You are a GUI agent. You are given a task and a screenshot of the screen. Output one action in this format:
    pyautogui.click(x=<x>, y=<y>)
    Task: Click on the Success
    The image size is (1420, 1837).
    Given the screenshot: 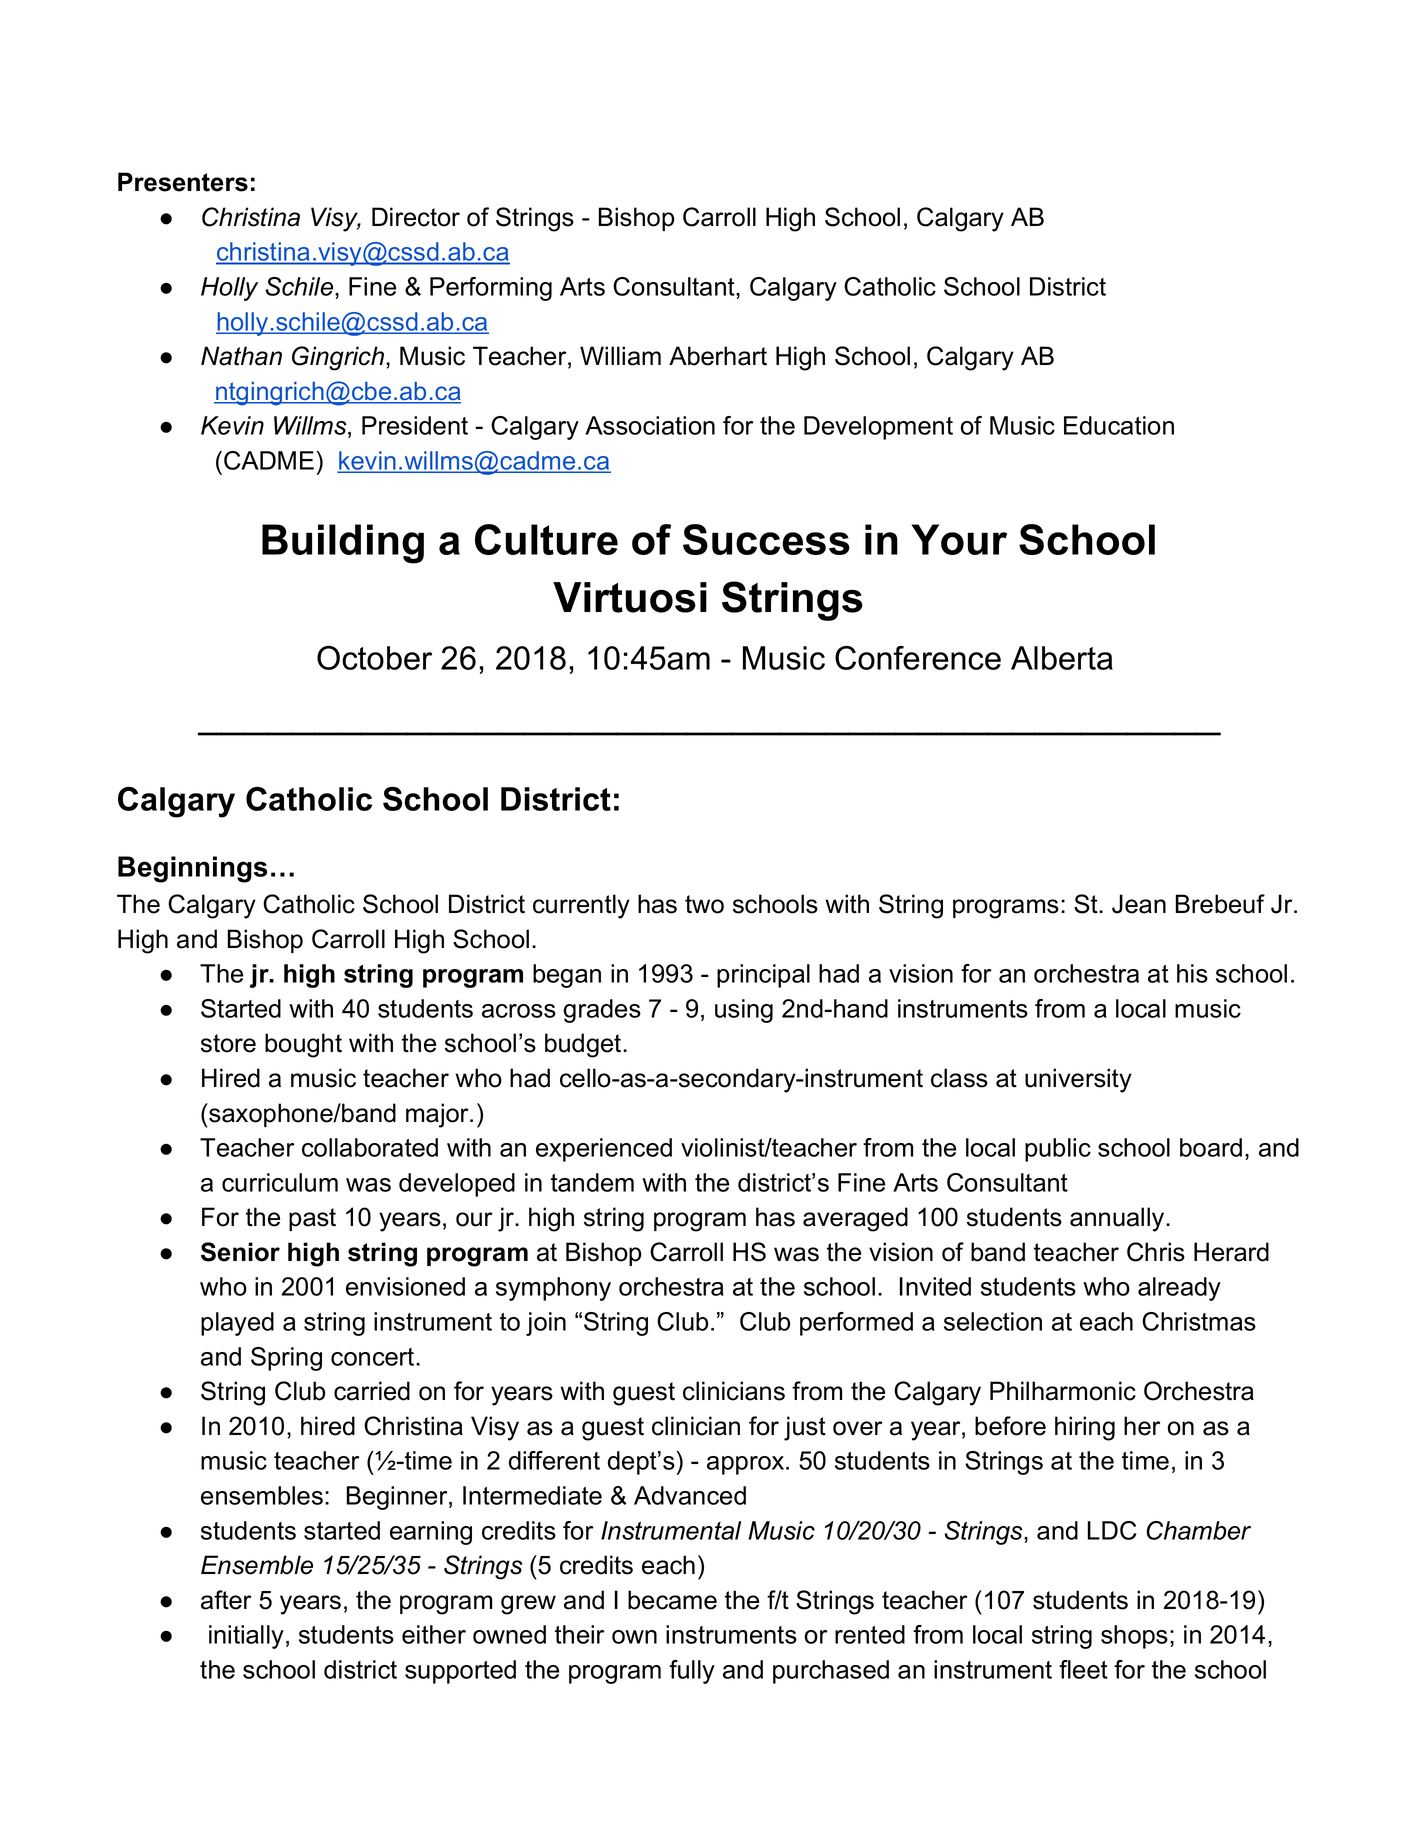 What is the action you would take?
    pyautogui.click(x=766, y=539)
